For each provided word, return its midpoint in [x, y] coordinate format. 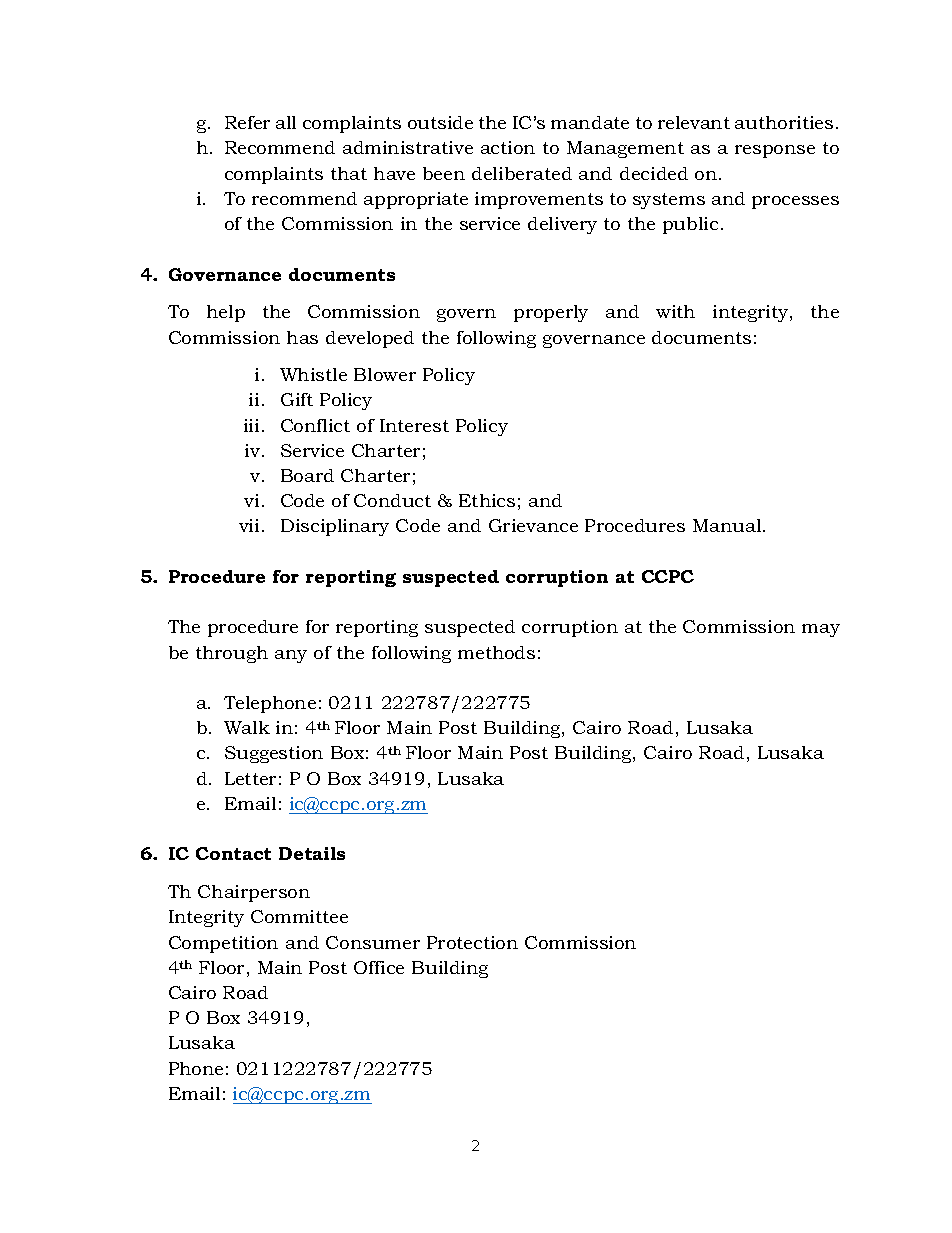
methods [496, 652]
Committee [299, 916]
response [775, 151]
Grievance [533, 525]
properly [551, 313]
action [508, 147]
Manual [728, 525]
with [675, 311]
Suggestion [274, 754]
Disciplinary [335, 527]
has [302, 337]
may [821, 630]
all [286, 122]
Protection [472, 942]
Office [379, 967]
